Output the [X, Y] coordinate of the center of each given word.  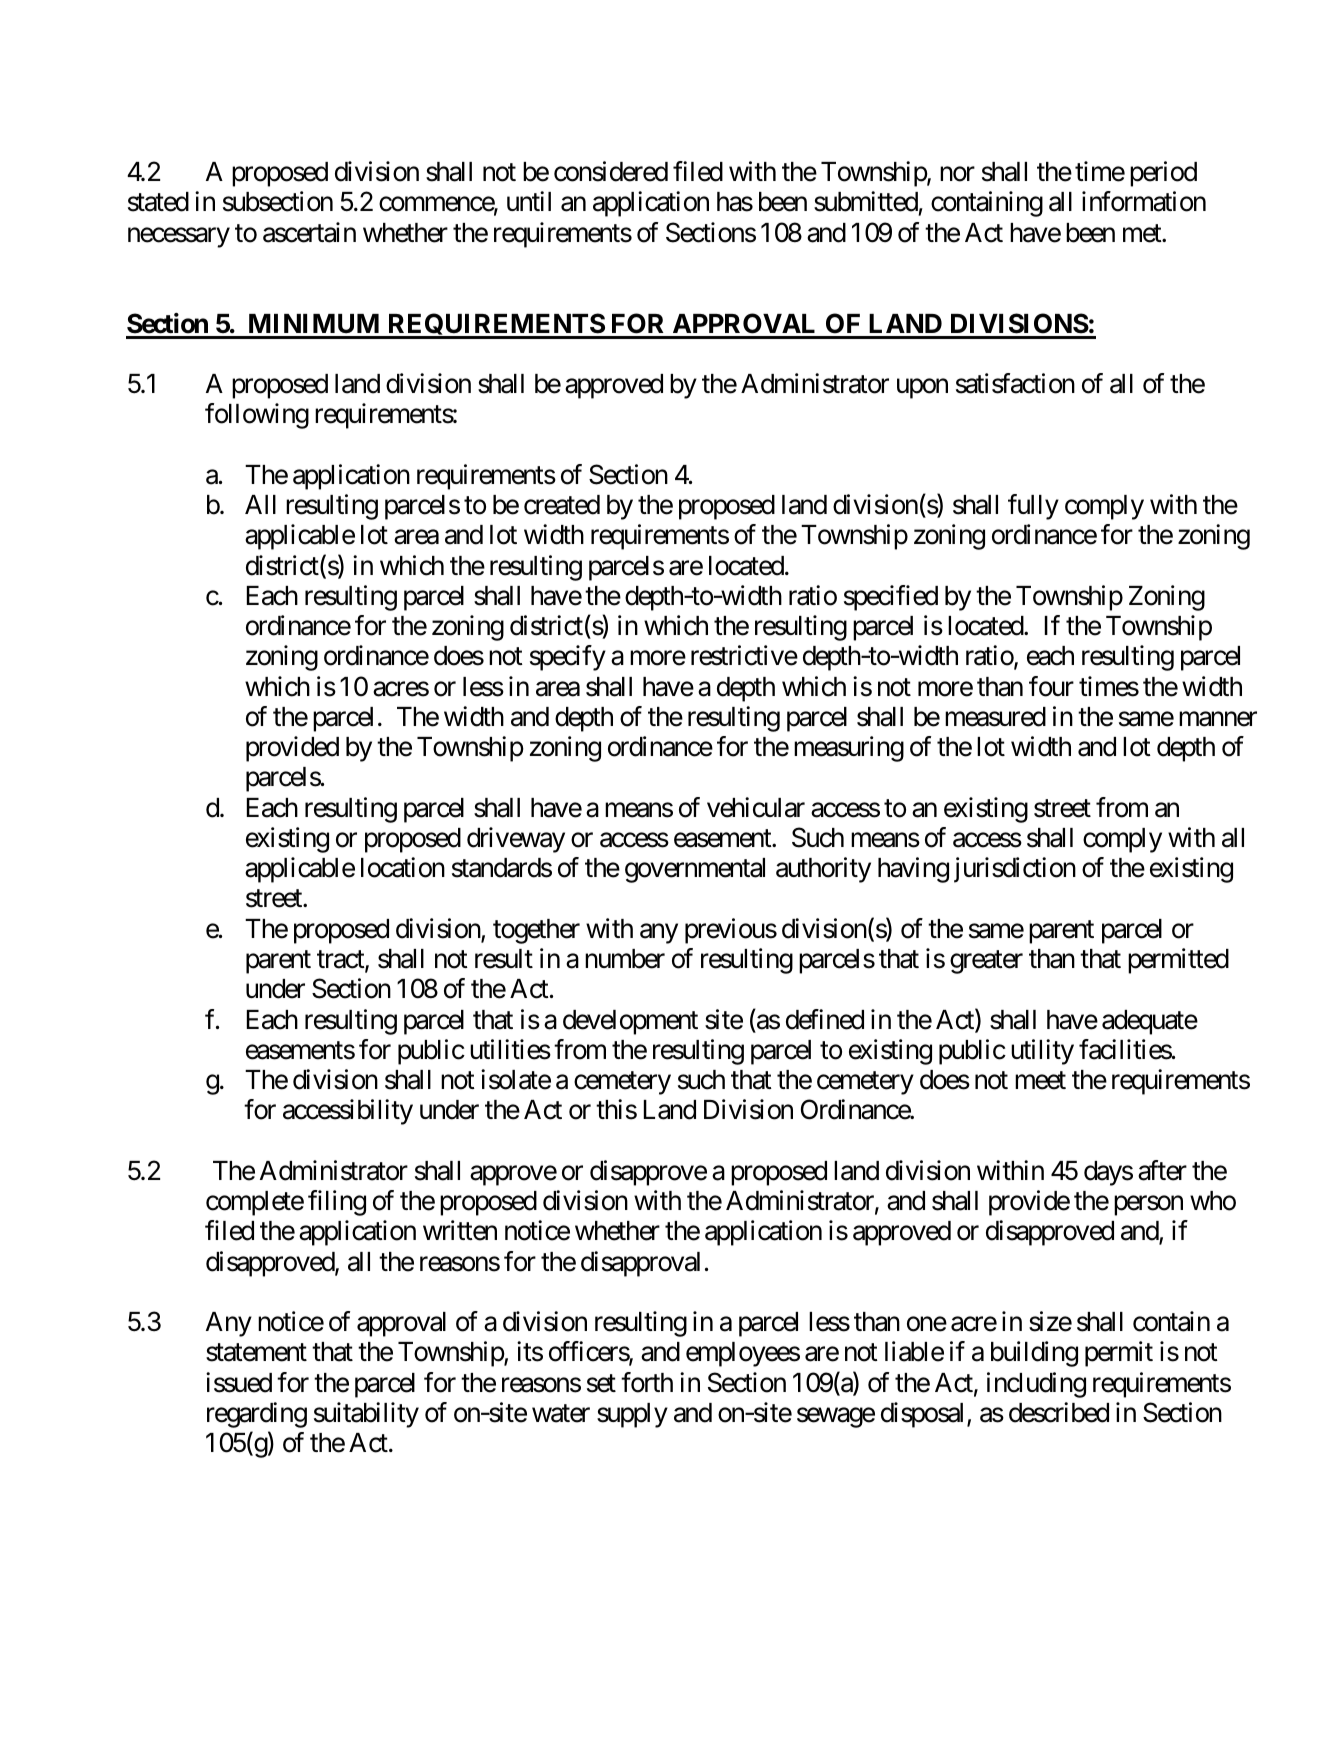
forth [647, 1382]
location [403, 867]
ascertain [309, 232]
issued [239, 1382]
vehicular [756, 807]
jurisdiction [1015, 870]
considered [611, 171]
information [1144, 201]
